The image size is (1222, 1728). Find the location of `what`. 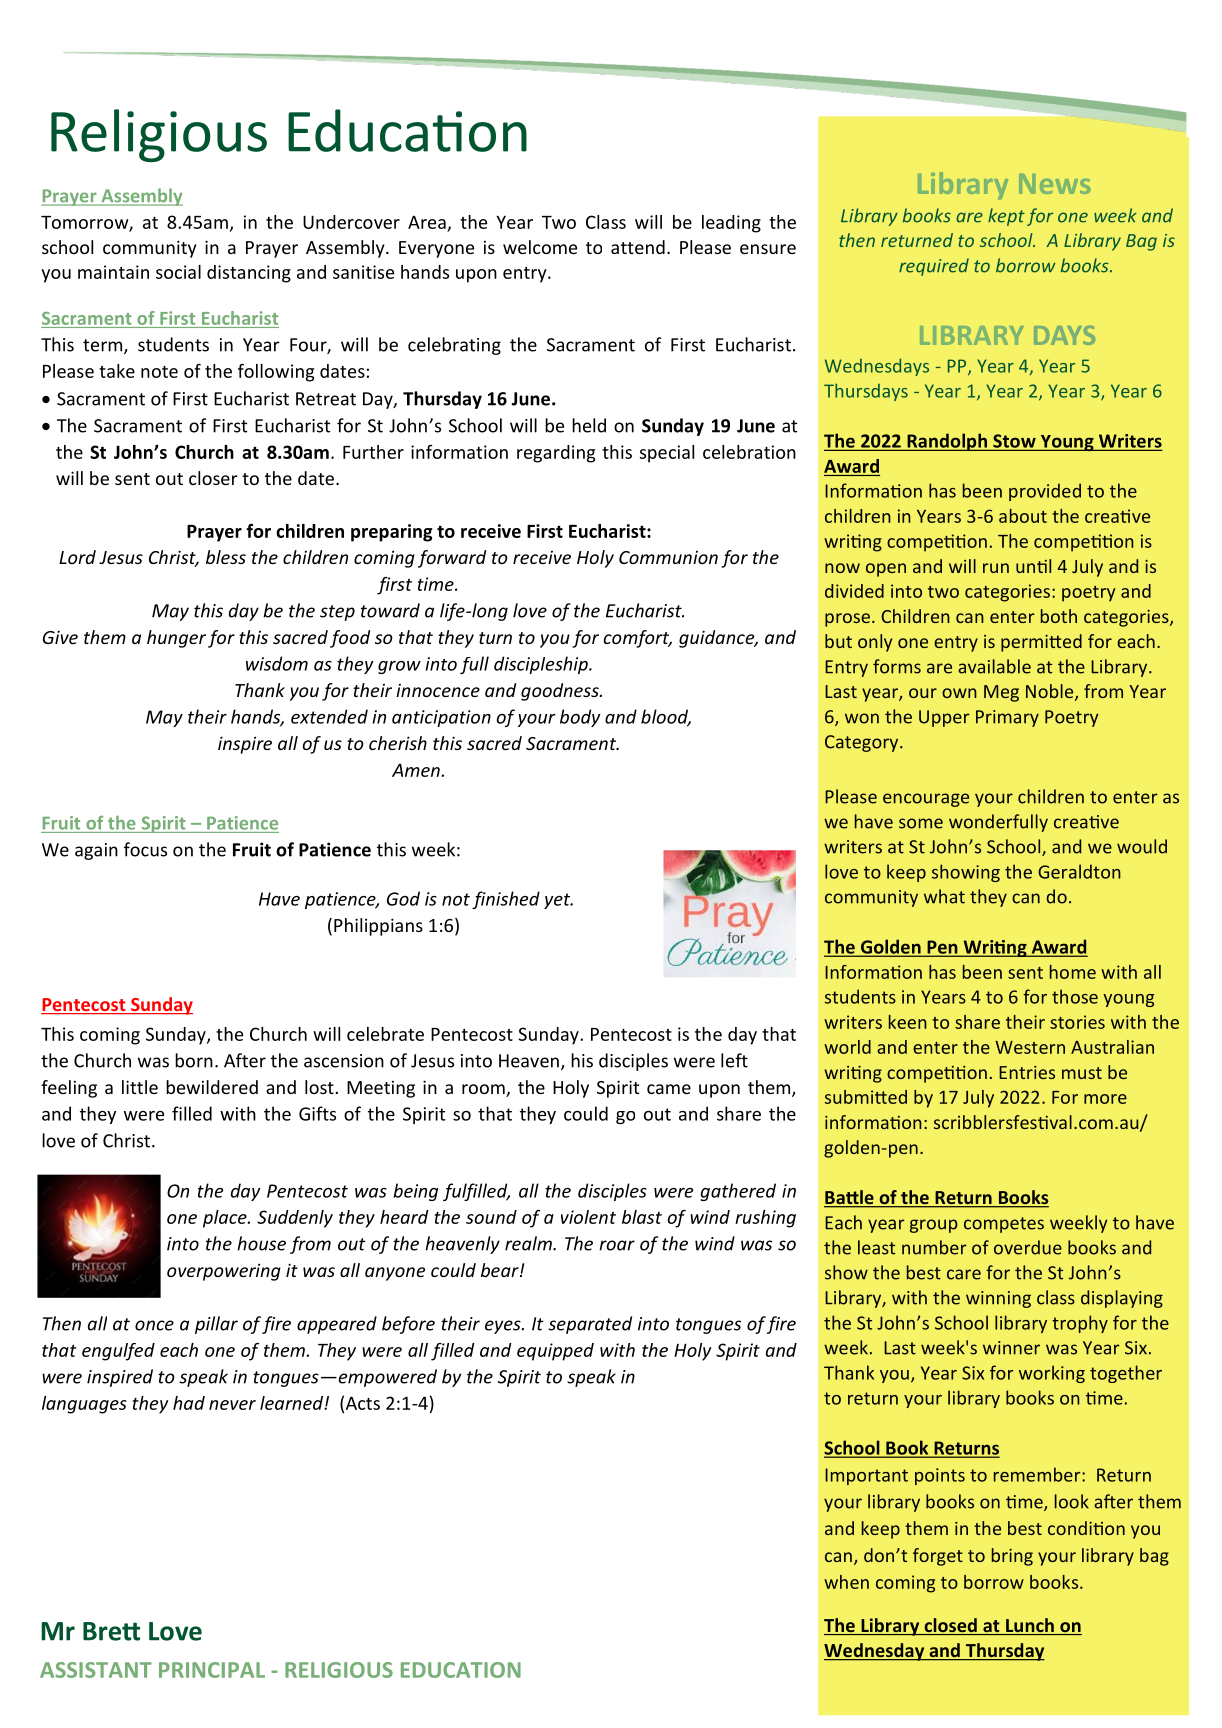

what is located at coordinates (944, 896).
